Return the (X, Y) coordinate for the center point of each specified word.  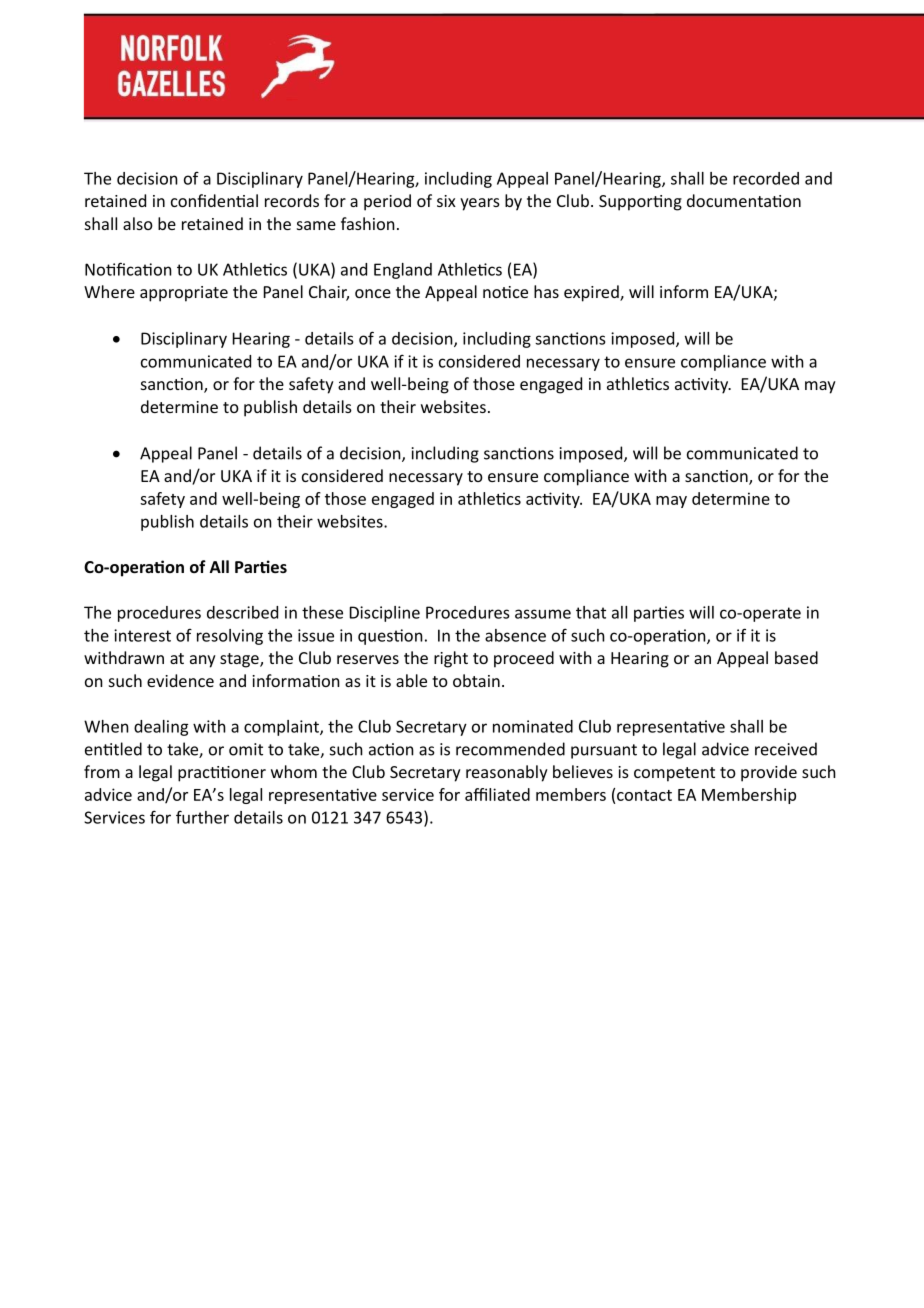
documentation (744, 200)
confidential (214, 200)
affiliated (497, 794)
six (446, 201)
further (202, 817)
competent (674, 774)
